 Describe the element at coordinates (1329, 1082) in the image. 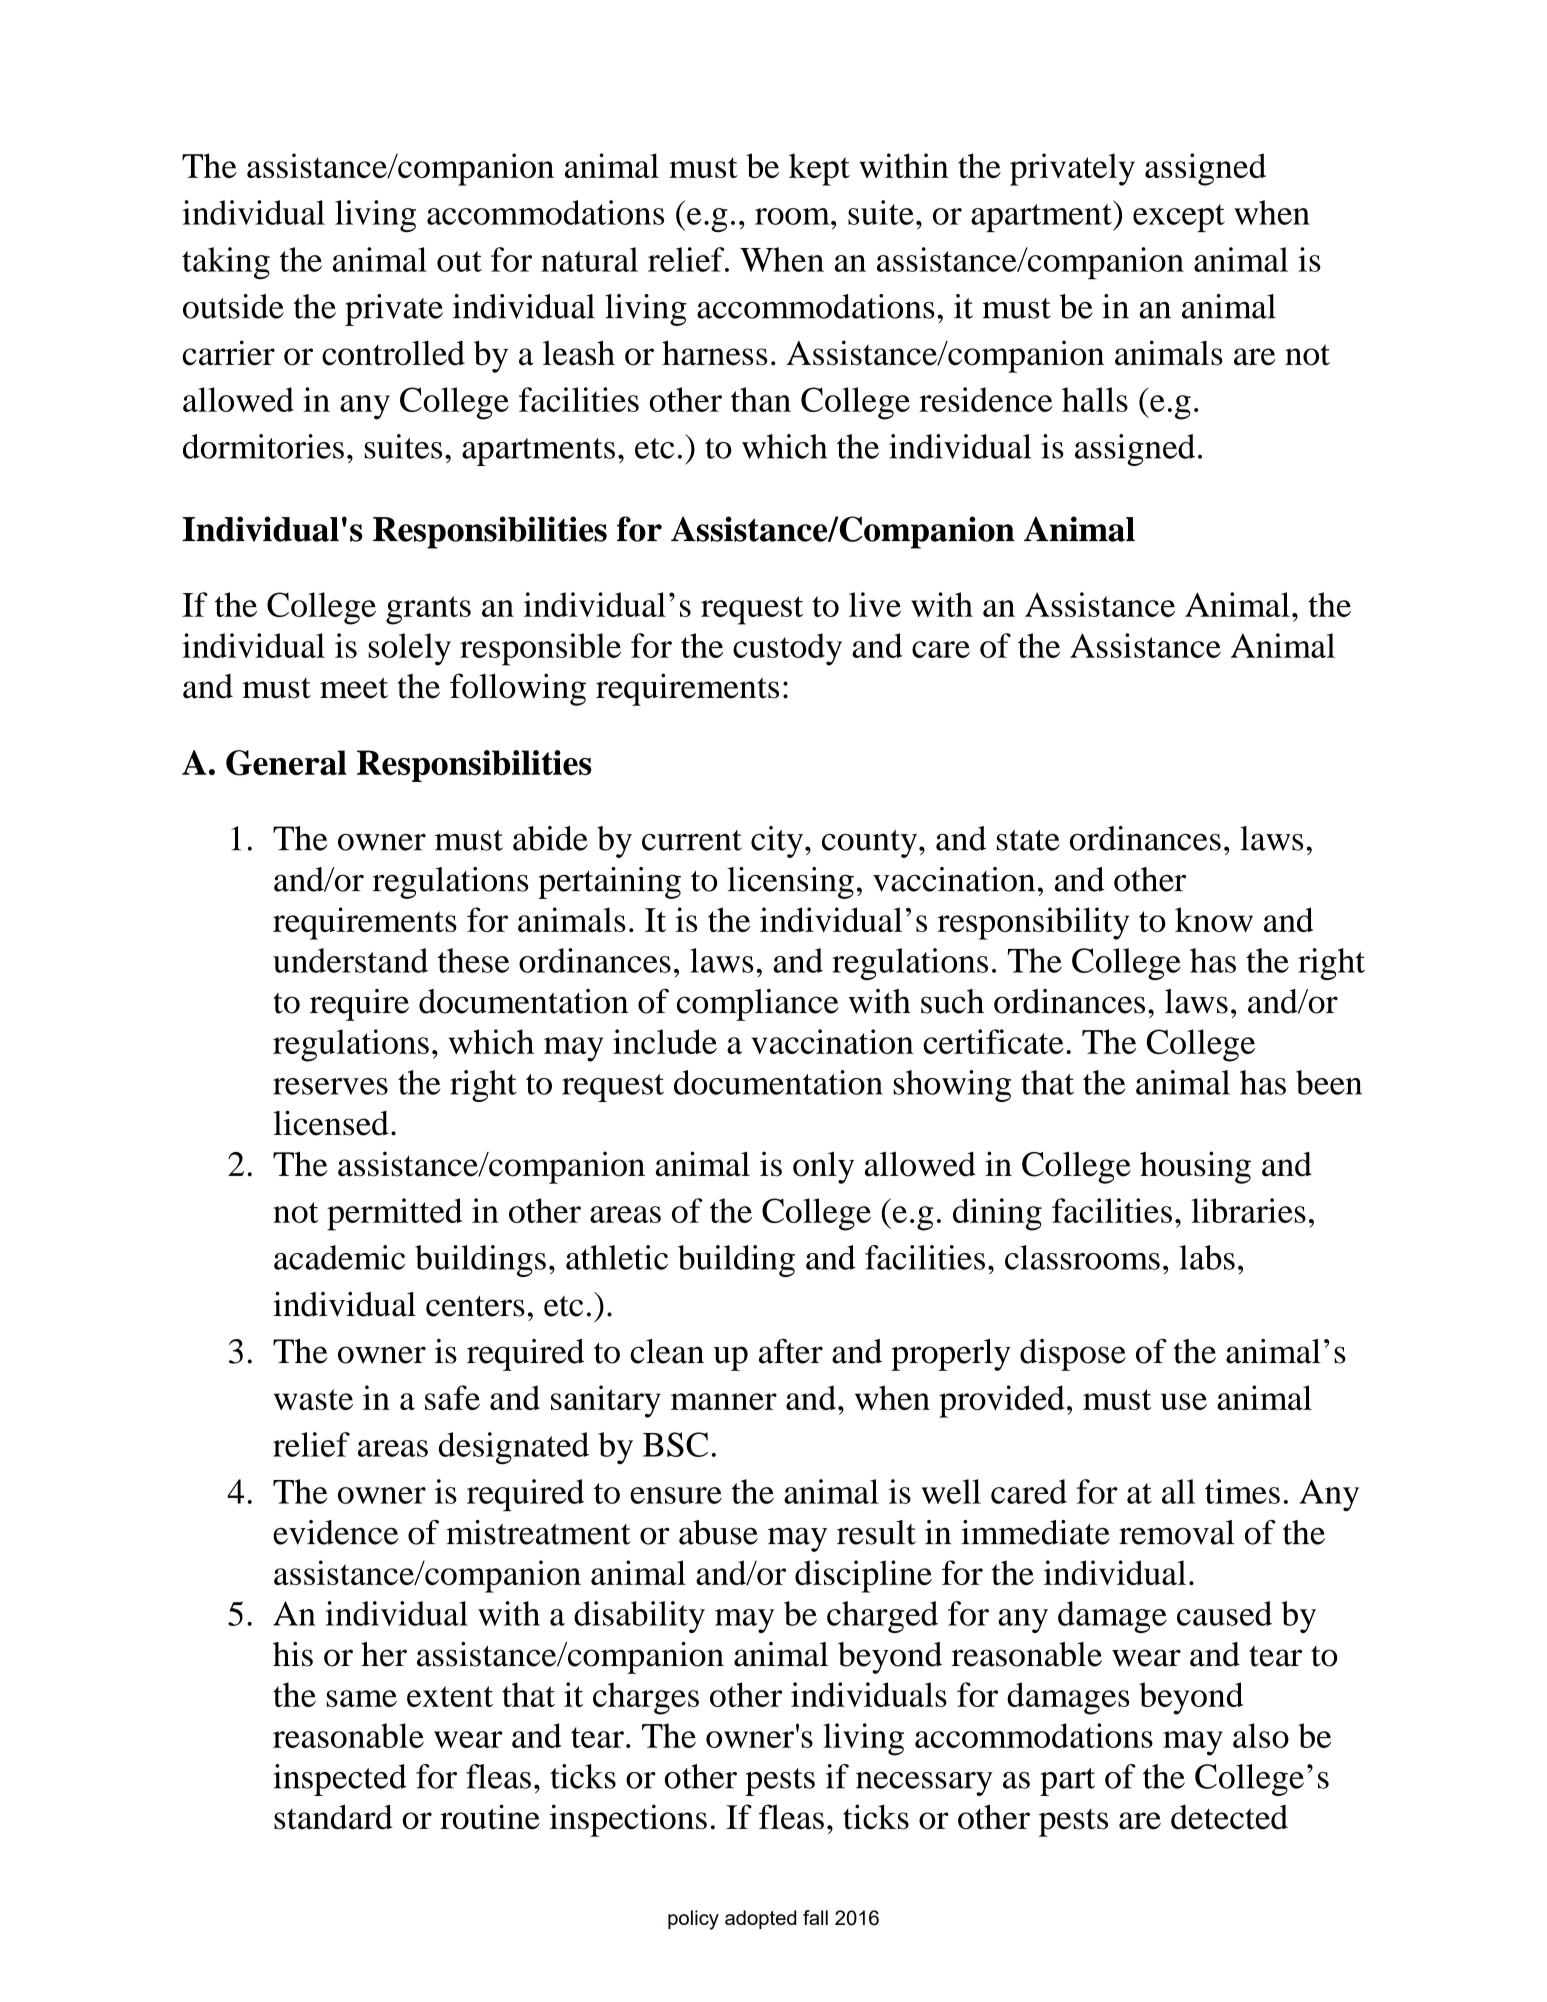

I see `been` at that location.
